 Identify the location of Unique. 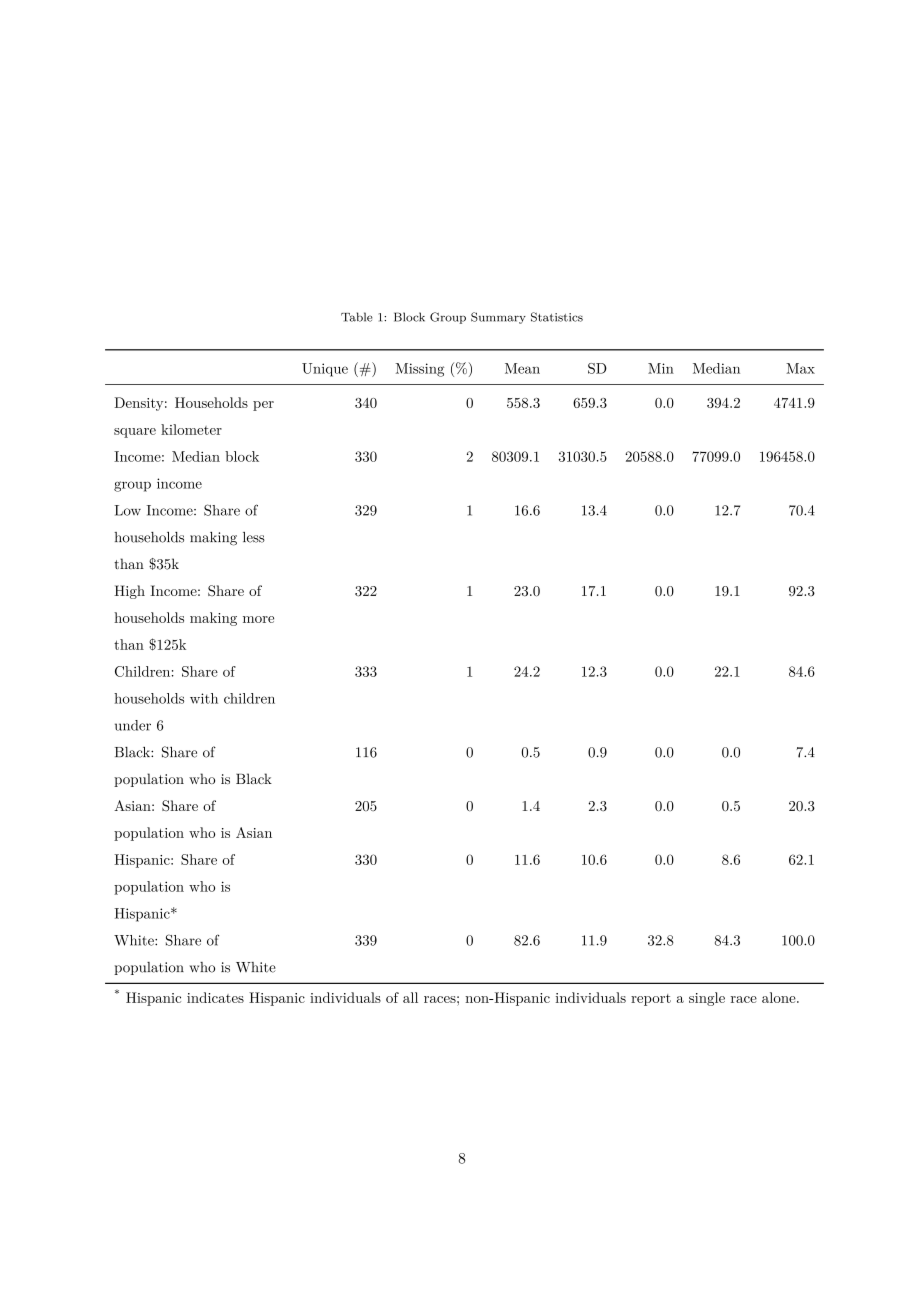
(325, 370).
